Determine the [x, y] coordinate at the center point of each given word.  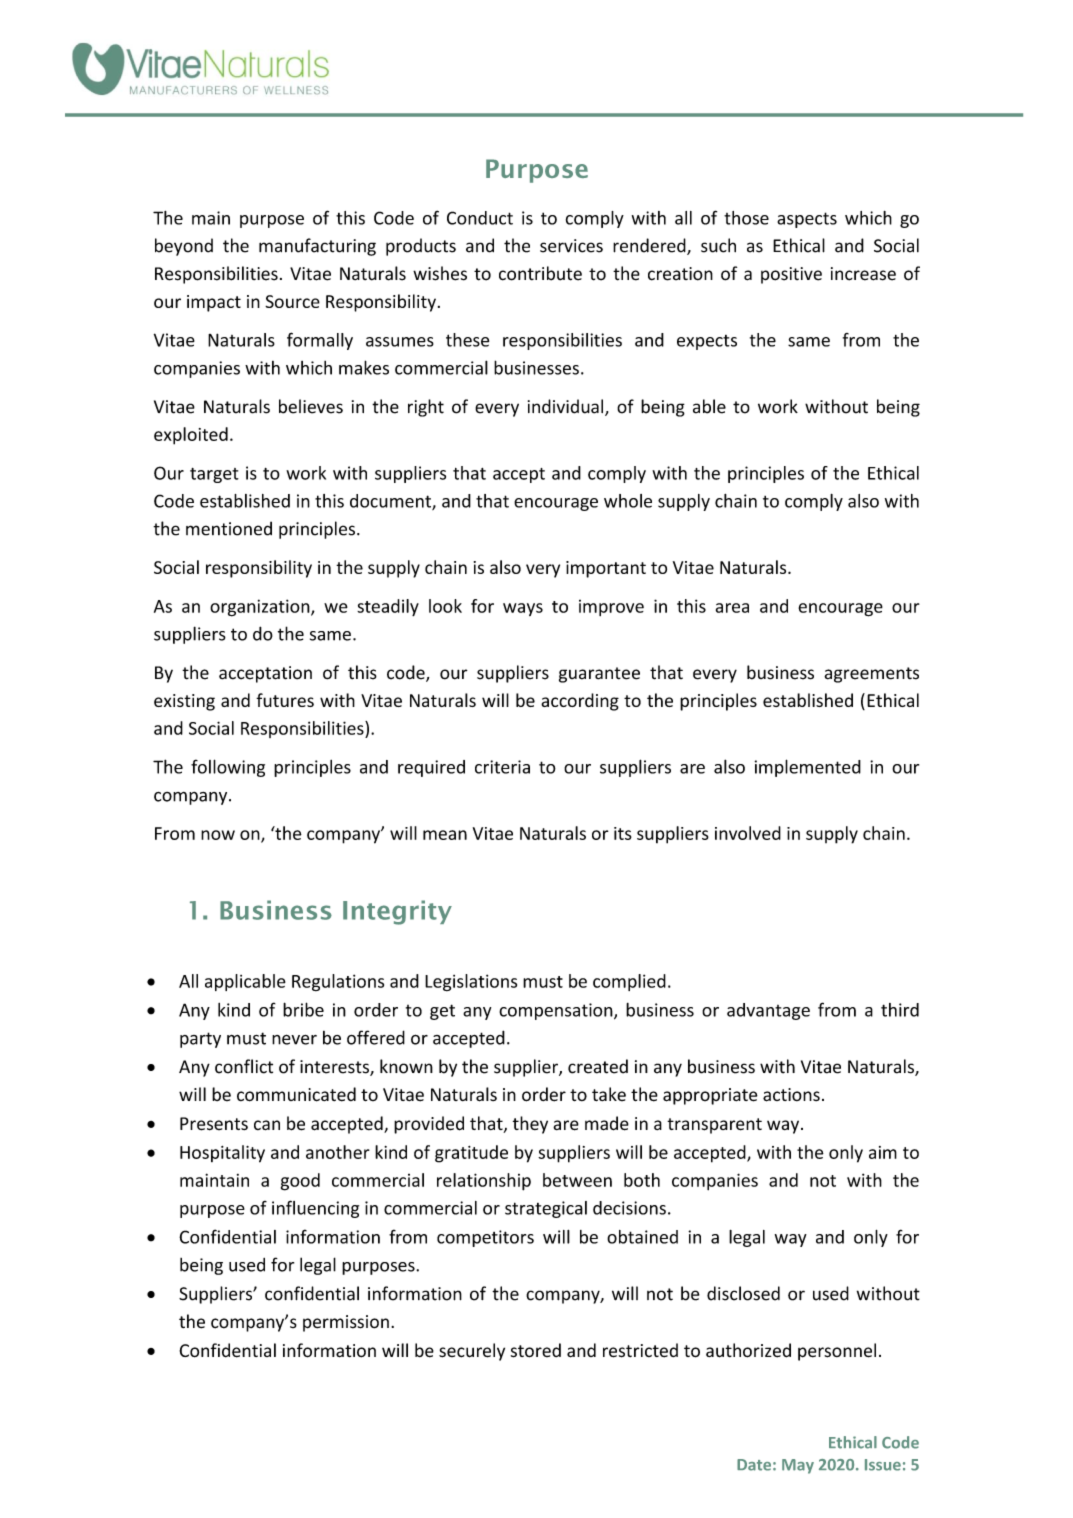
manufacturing [317, 247]
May [798, 1466]
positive [791, 275]
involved [748, 833]
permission [346, 1323]
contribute [540, 273]
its [623, 833]
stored [536, 1350]
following [228, 768]
